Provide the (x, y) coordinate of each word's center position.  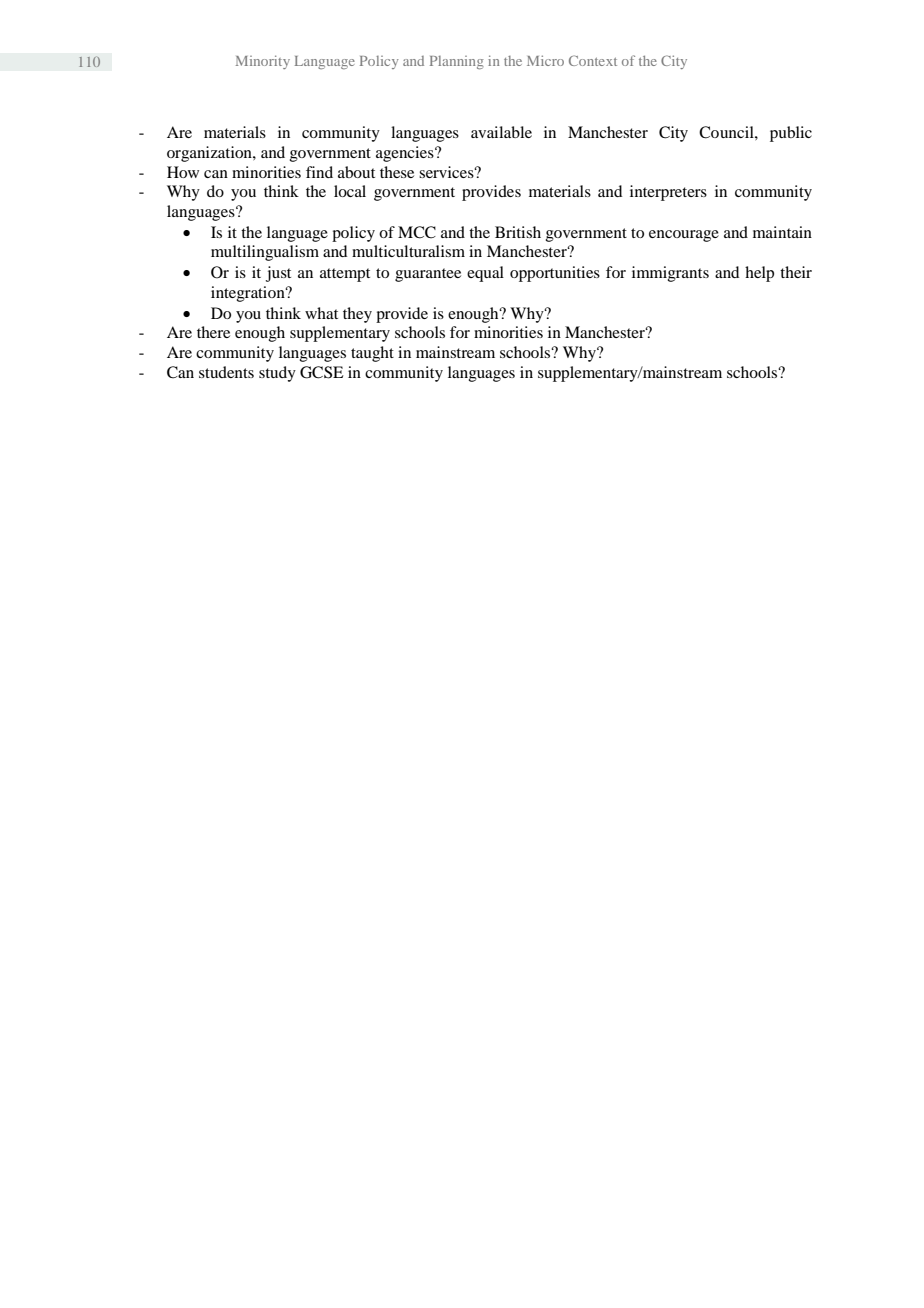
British (518, 232)
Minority (263, 62)
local (350, 191)
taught (372, 354)
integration (249, 294)
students (226, 372)
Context (593, 60)
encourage (684, 236)
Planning (457, 62)
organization (210, 154)
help (759, 274)
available (501, 132)
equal (485, 274)
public (791, 134)
